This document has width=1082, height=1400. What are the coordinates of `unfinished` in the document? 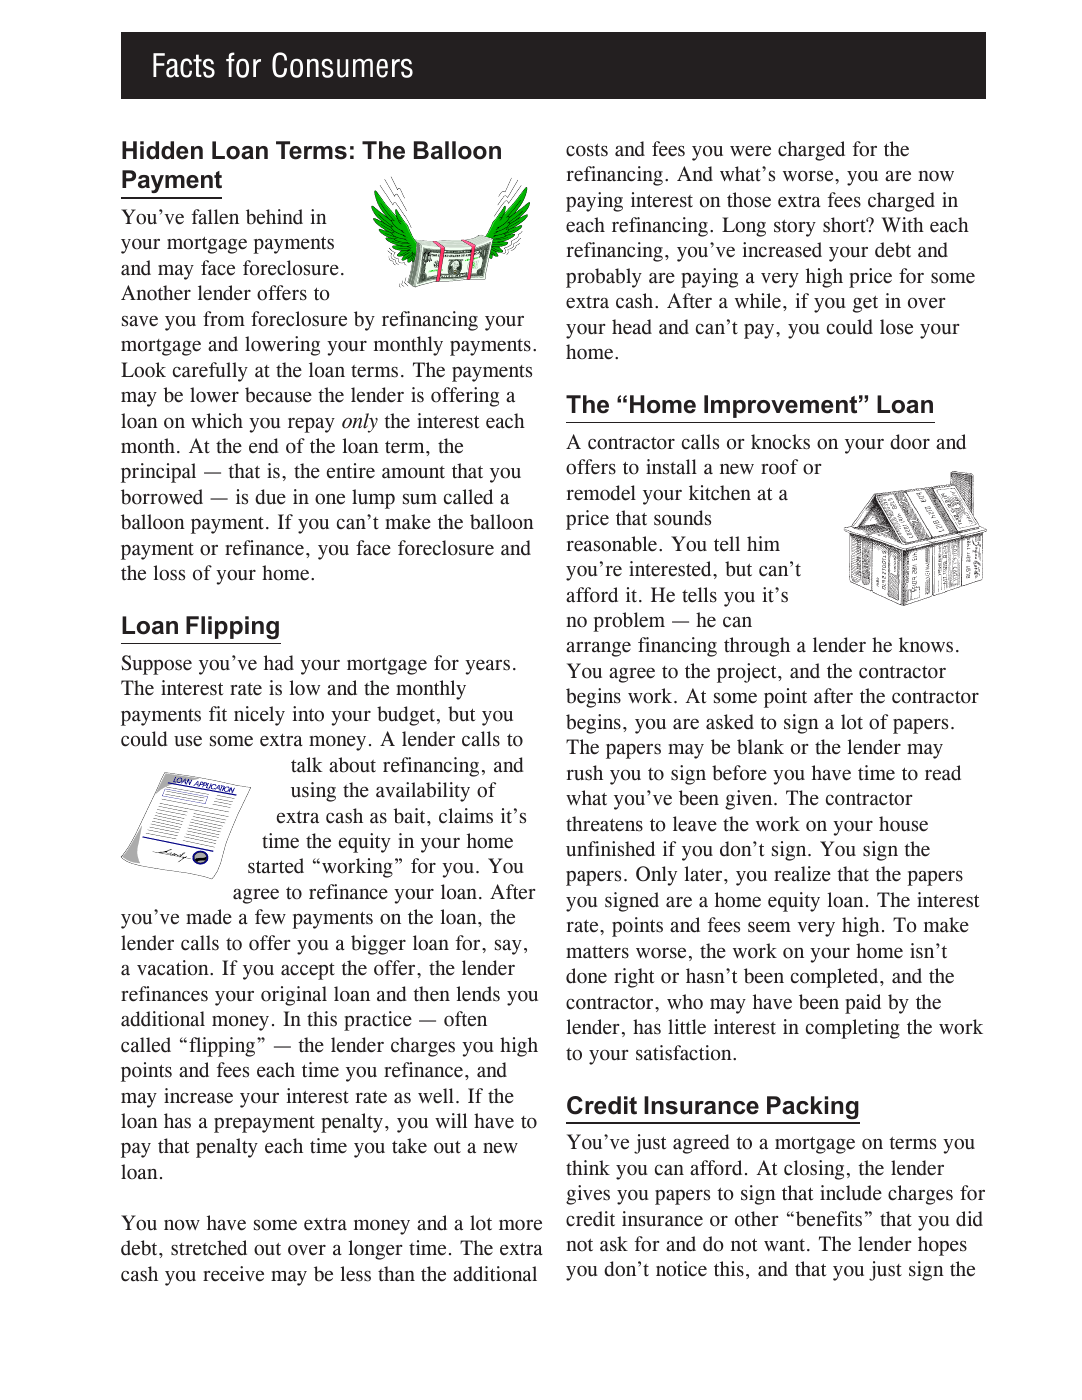 It's located at (610, 849).
